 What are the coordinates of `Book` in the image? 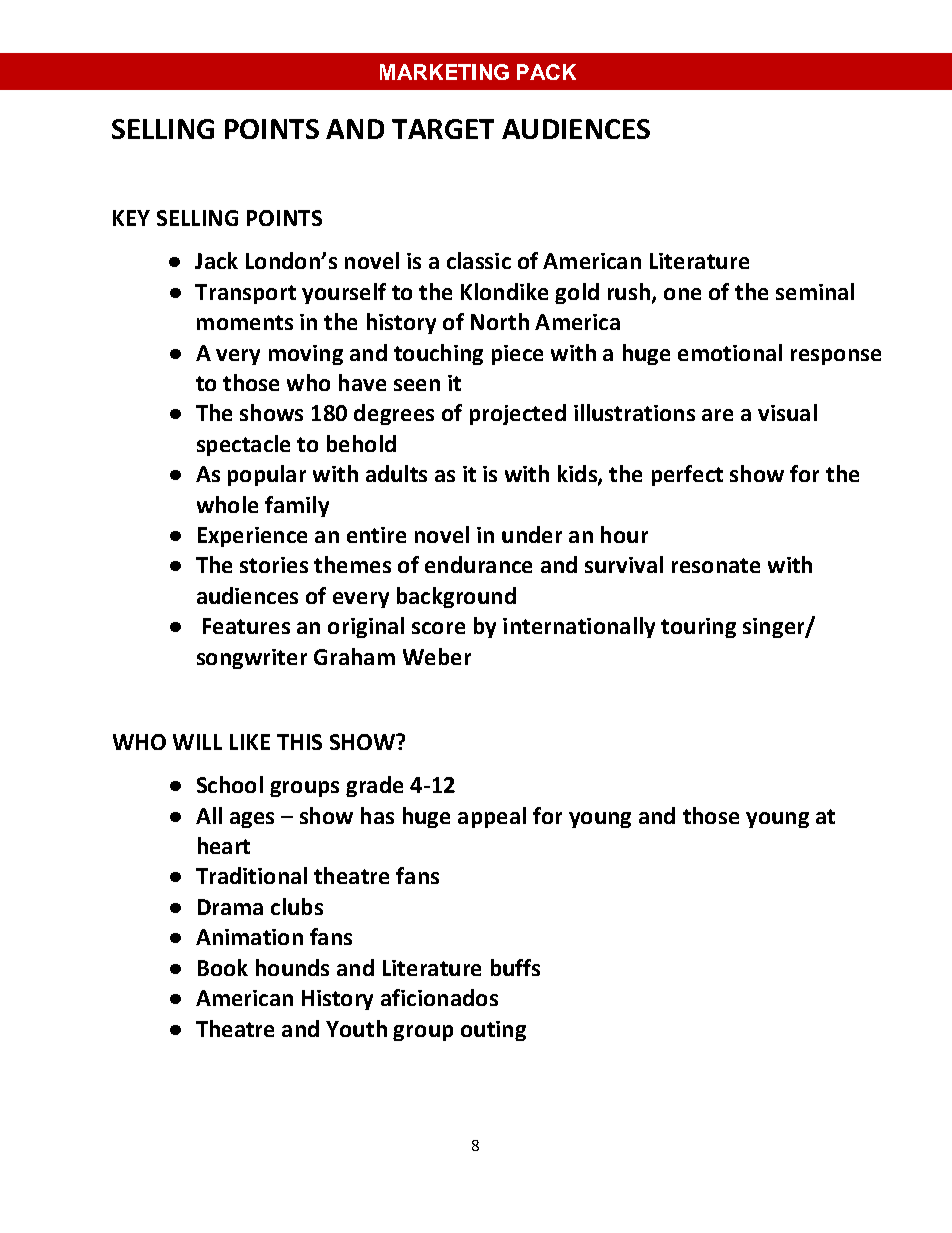 It's located at (223, 967).
